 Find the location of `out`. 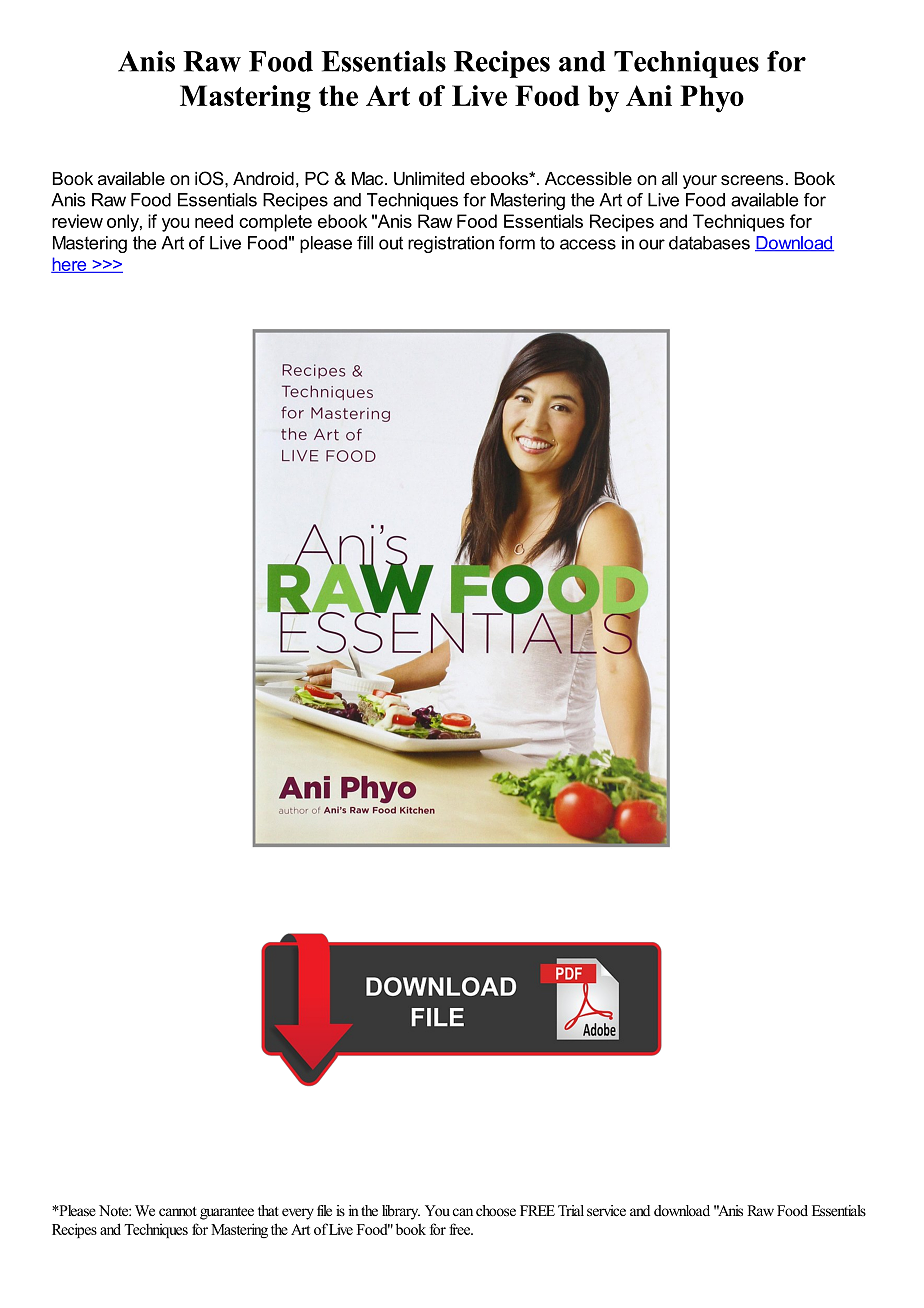

out is located at coordinates (391, 243).
